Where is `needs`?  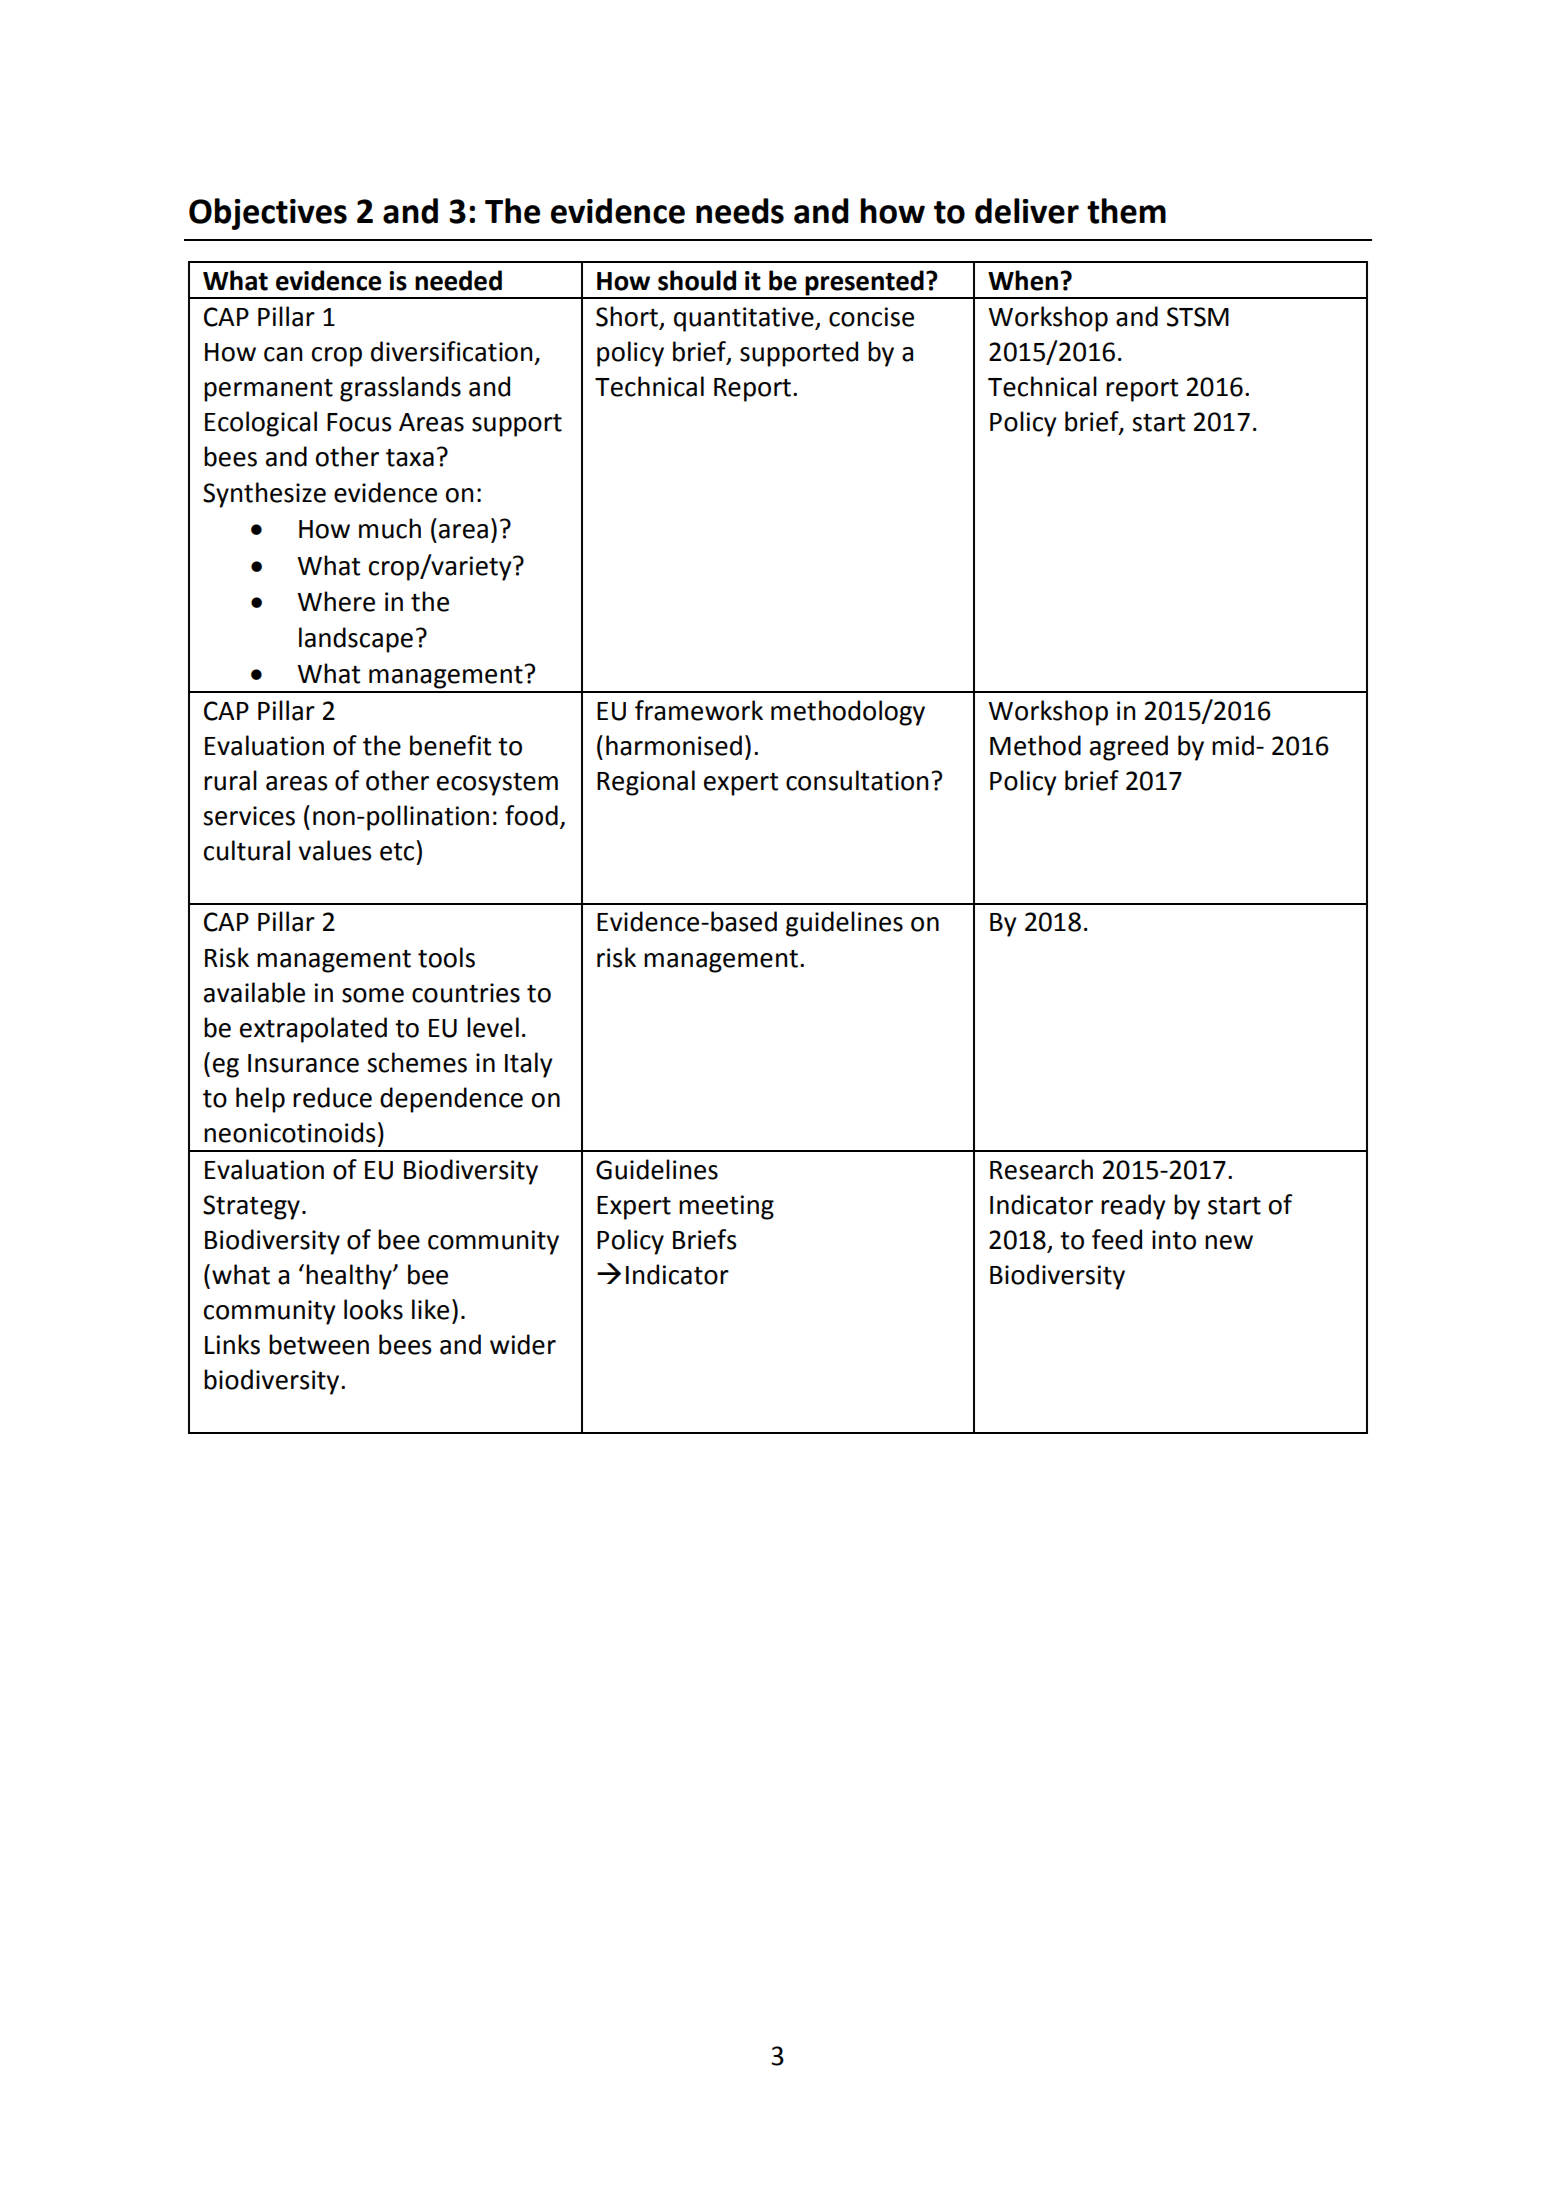 needs is located at coordinates (740, 211).
